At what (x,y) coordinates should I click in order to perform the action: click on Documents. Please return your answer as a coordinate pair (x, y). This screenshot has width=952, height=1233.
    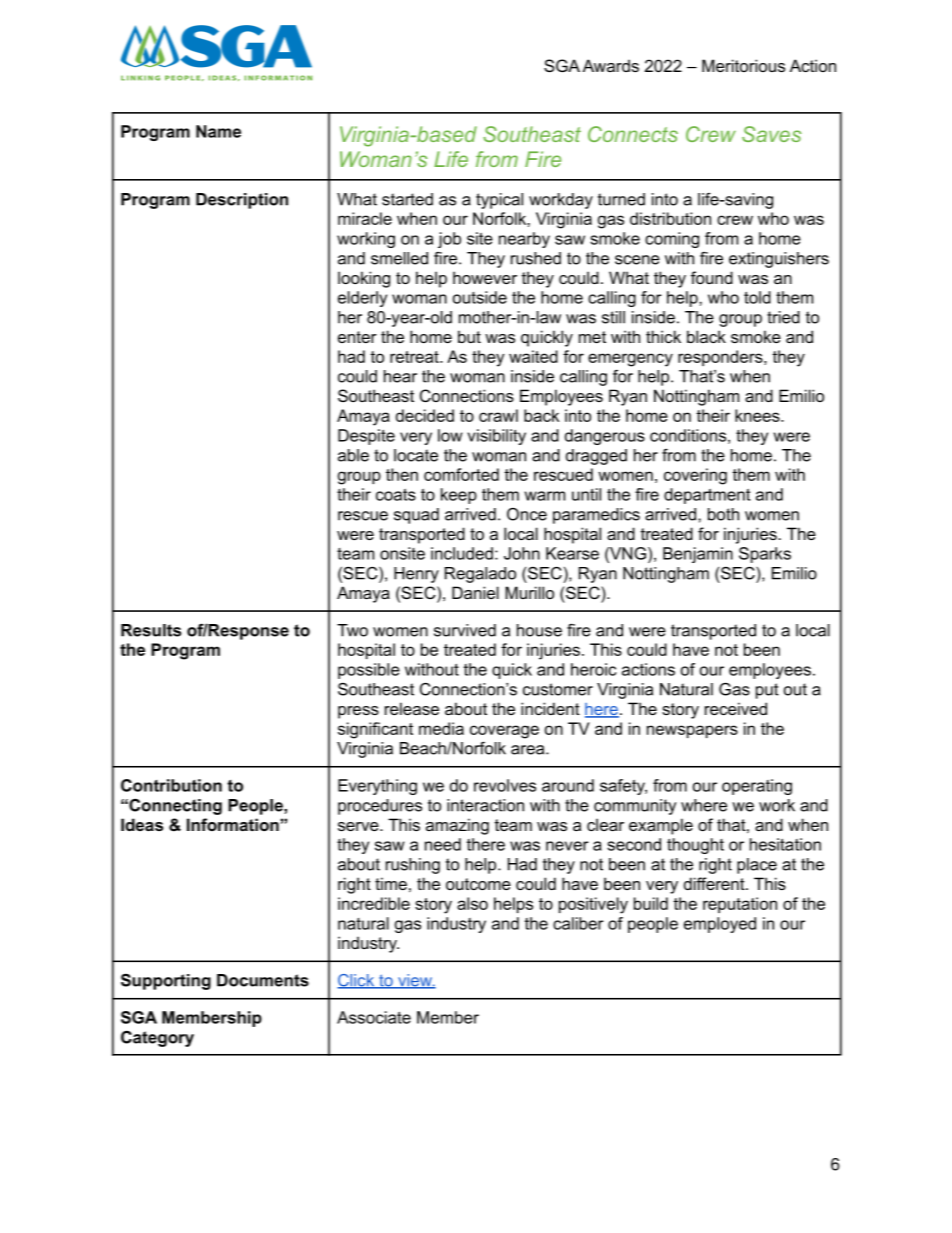
    Looking at the image, I should click on (263, 980).
